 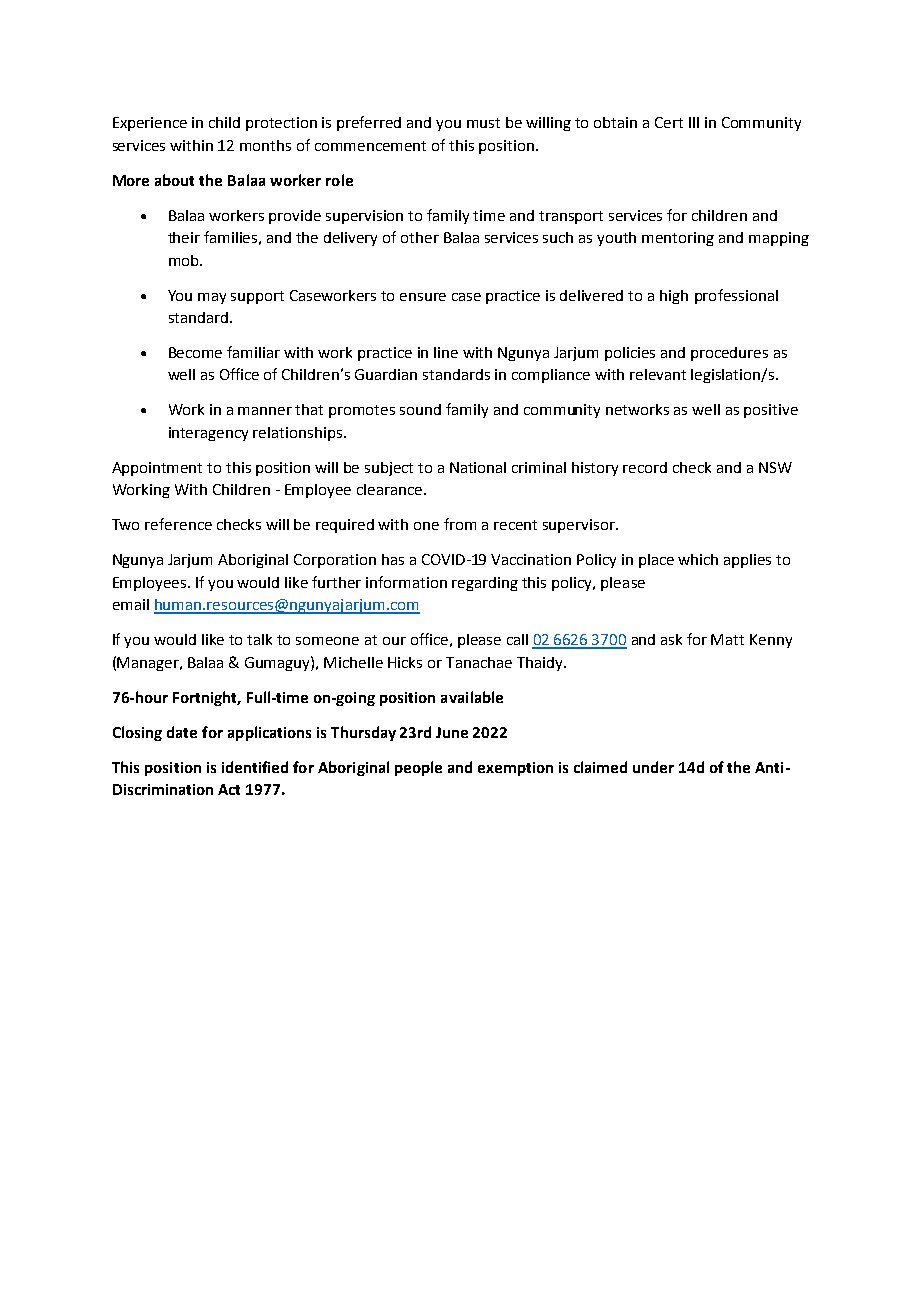 I want to click on National, so click(x=478, y=467).
